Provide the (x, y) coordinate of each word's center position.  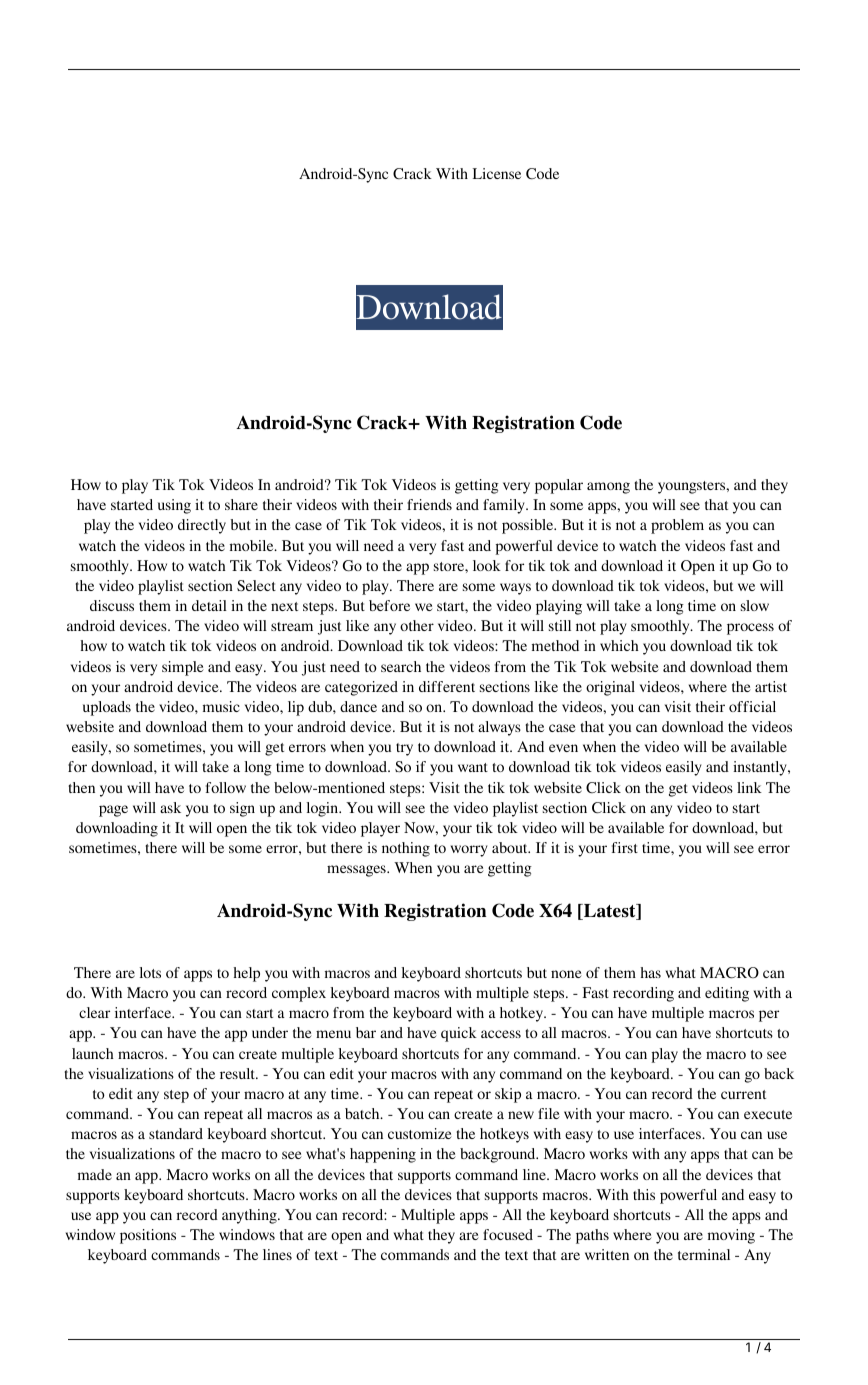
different (447, 686)
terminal (704, 1254)
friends (429, 504)
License (497, 173)
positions (148, 1236)
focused (508, 1234)
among (608, 488)
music (221, 706)
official (752, 706)
